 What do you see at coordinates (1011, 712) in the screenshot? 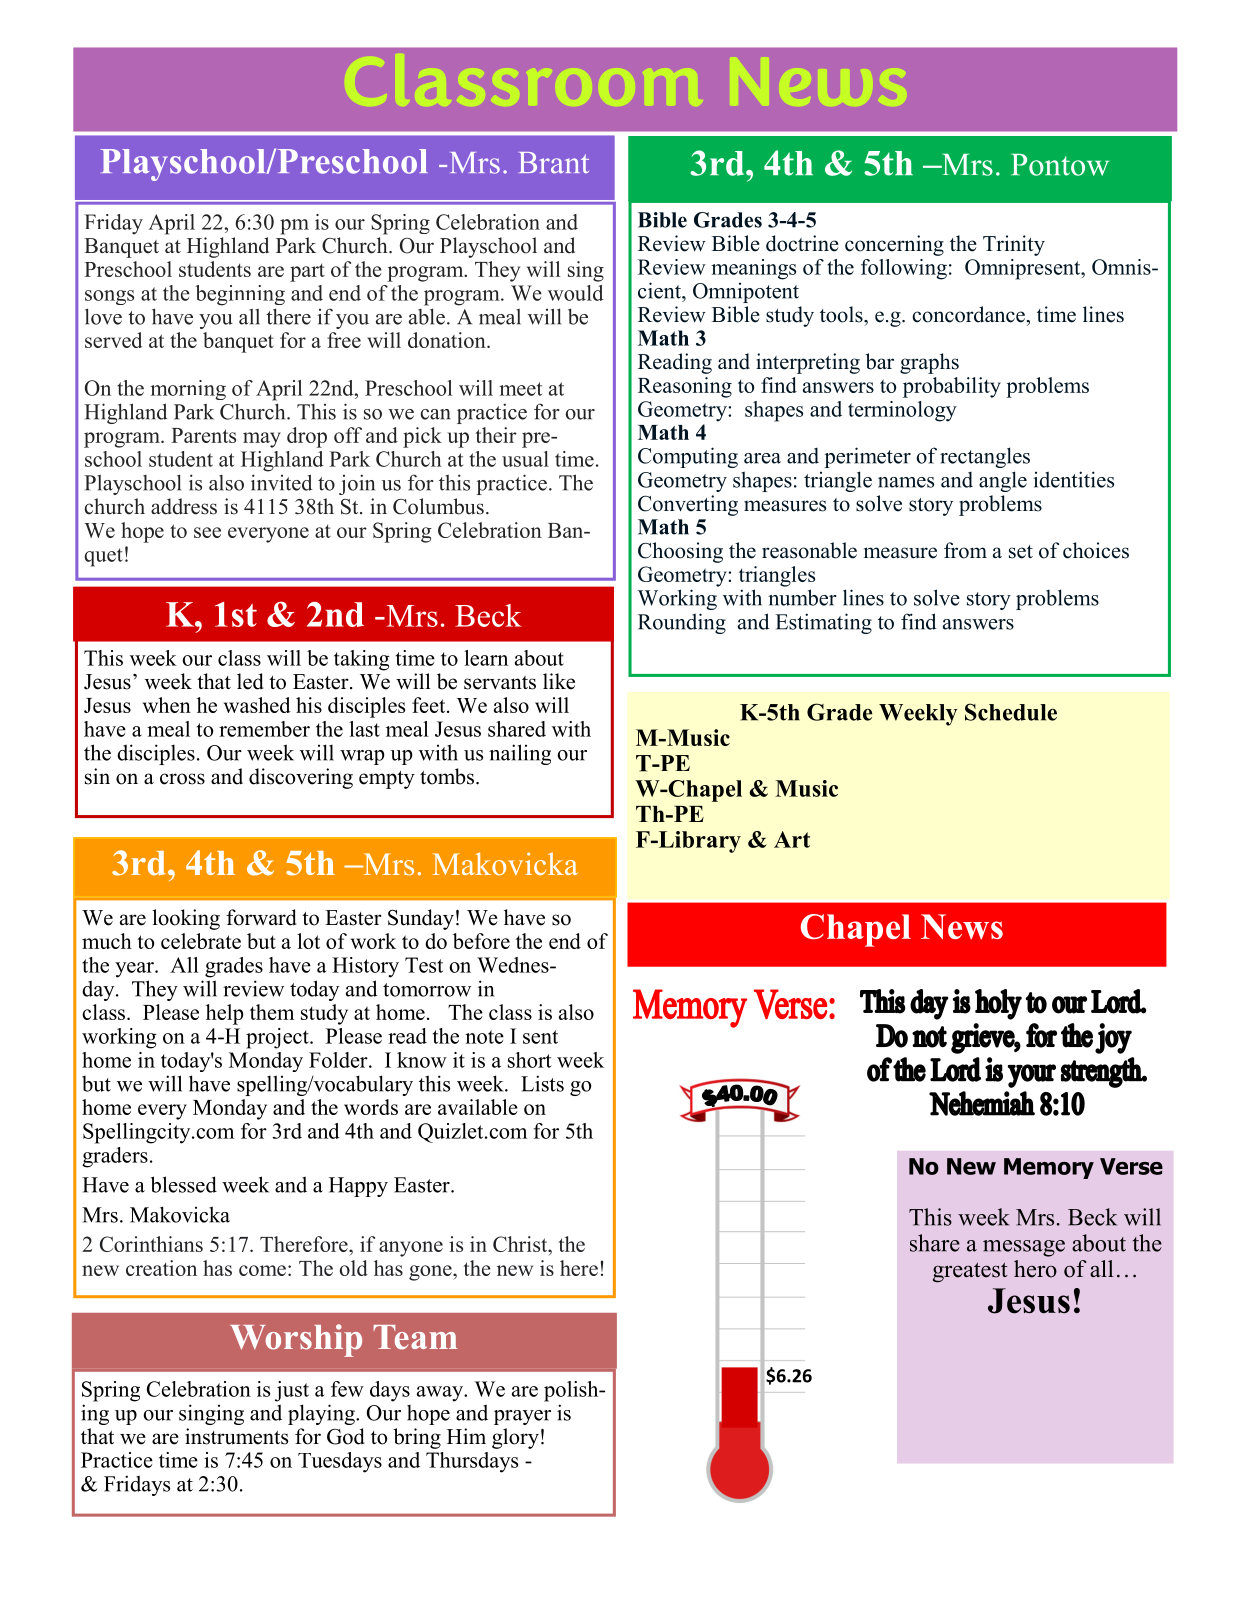
I see `Schedule` at bounding box center [1011, 712].
